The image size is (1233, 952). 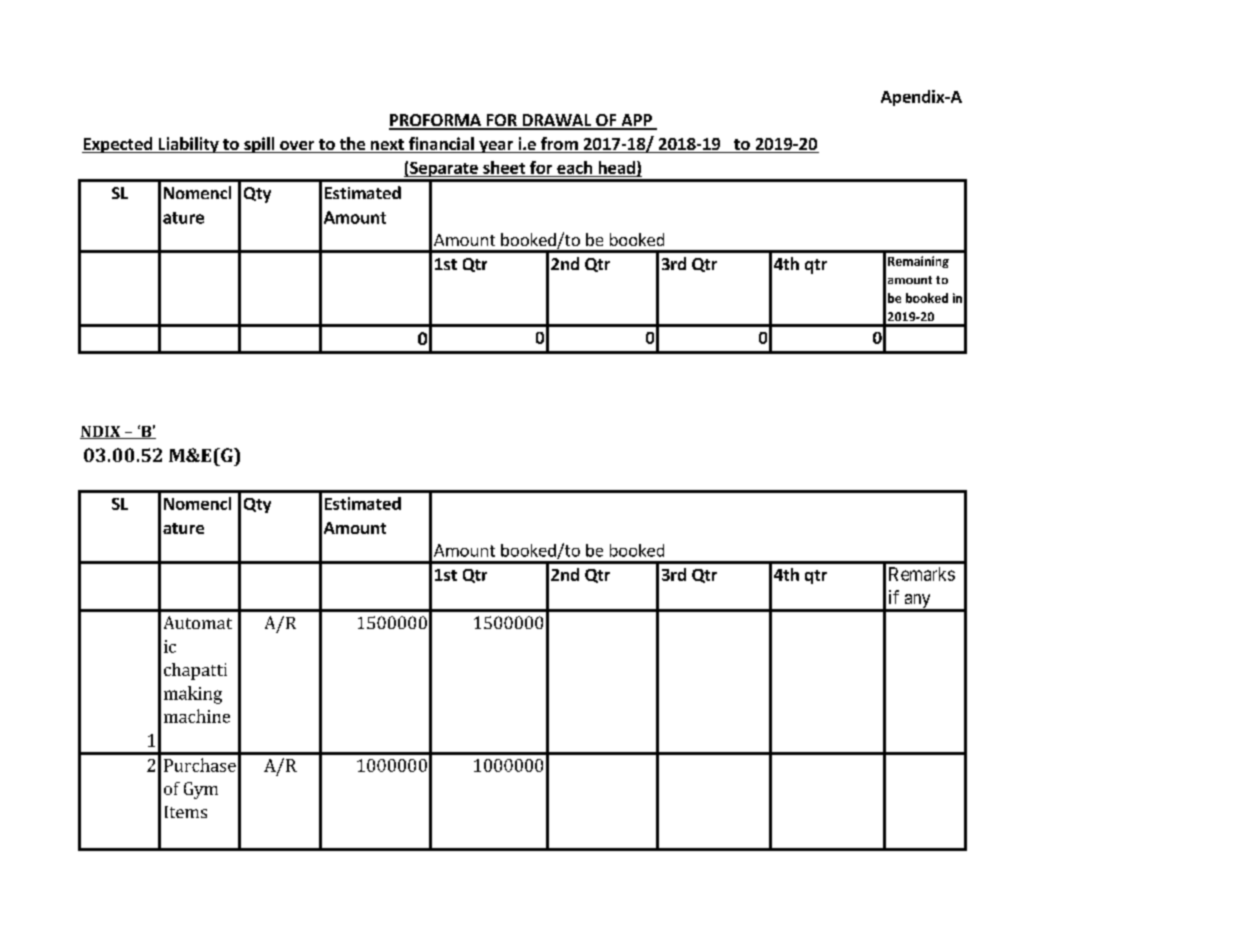 What do you see at coordinates (186, 812) in the page?
I see `Items` at bounding box center [186, 812].
